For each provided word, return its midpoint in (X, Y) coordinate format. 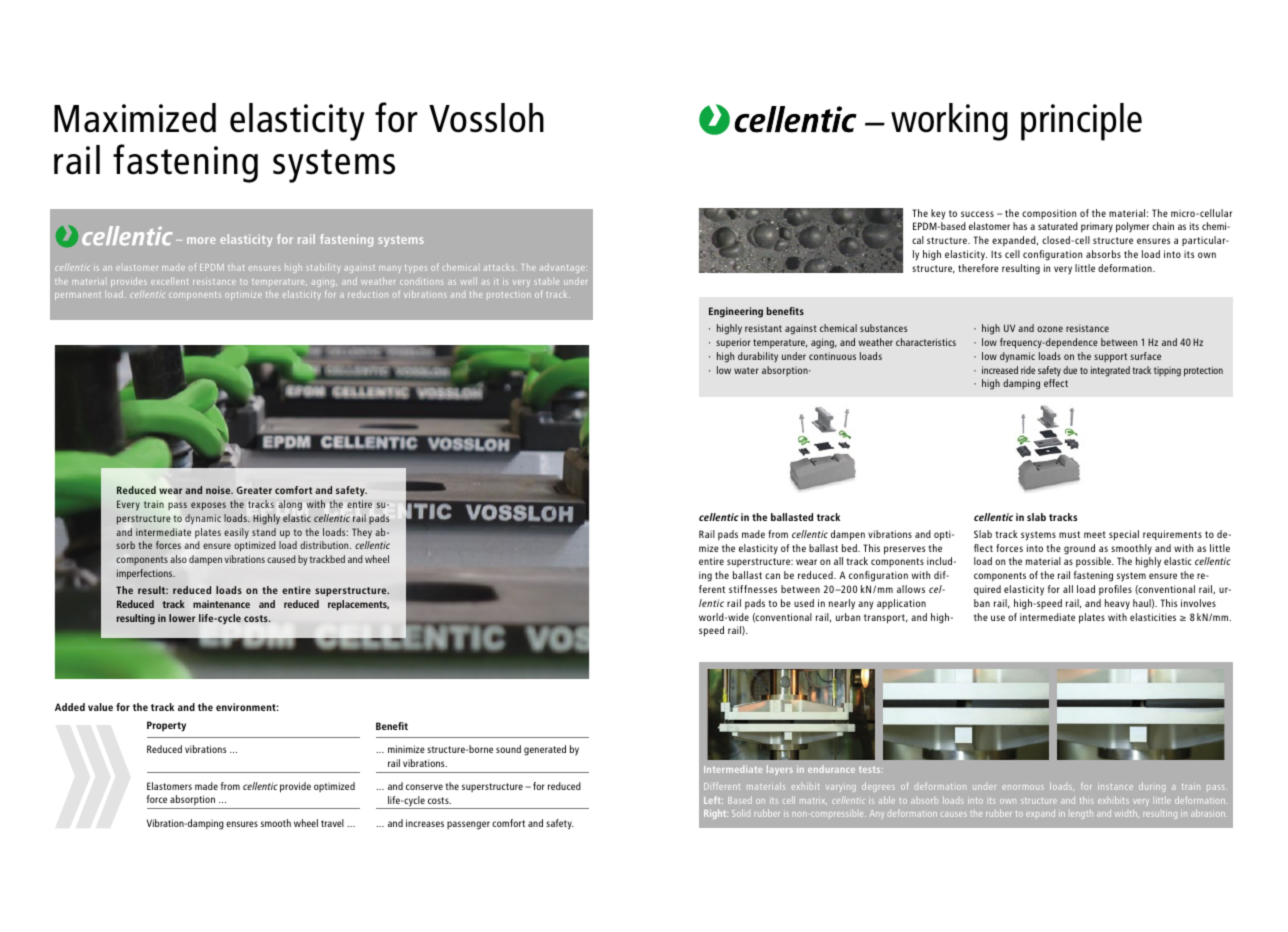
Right (716, 814)
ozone (1050, 329)
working (949, 122)
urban (848, 617)
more (201, 240)
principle (1081, 122)
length (1082, 815)
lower (182, 618)
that (236, 268)
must (1069, 534)
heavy (1117, 604)
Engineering (736, 312)
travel (332, 823)
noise (219, 490)
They (362, 533)
